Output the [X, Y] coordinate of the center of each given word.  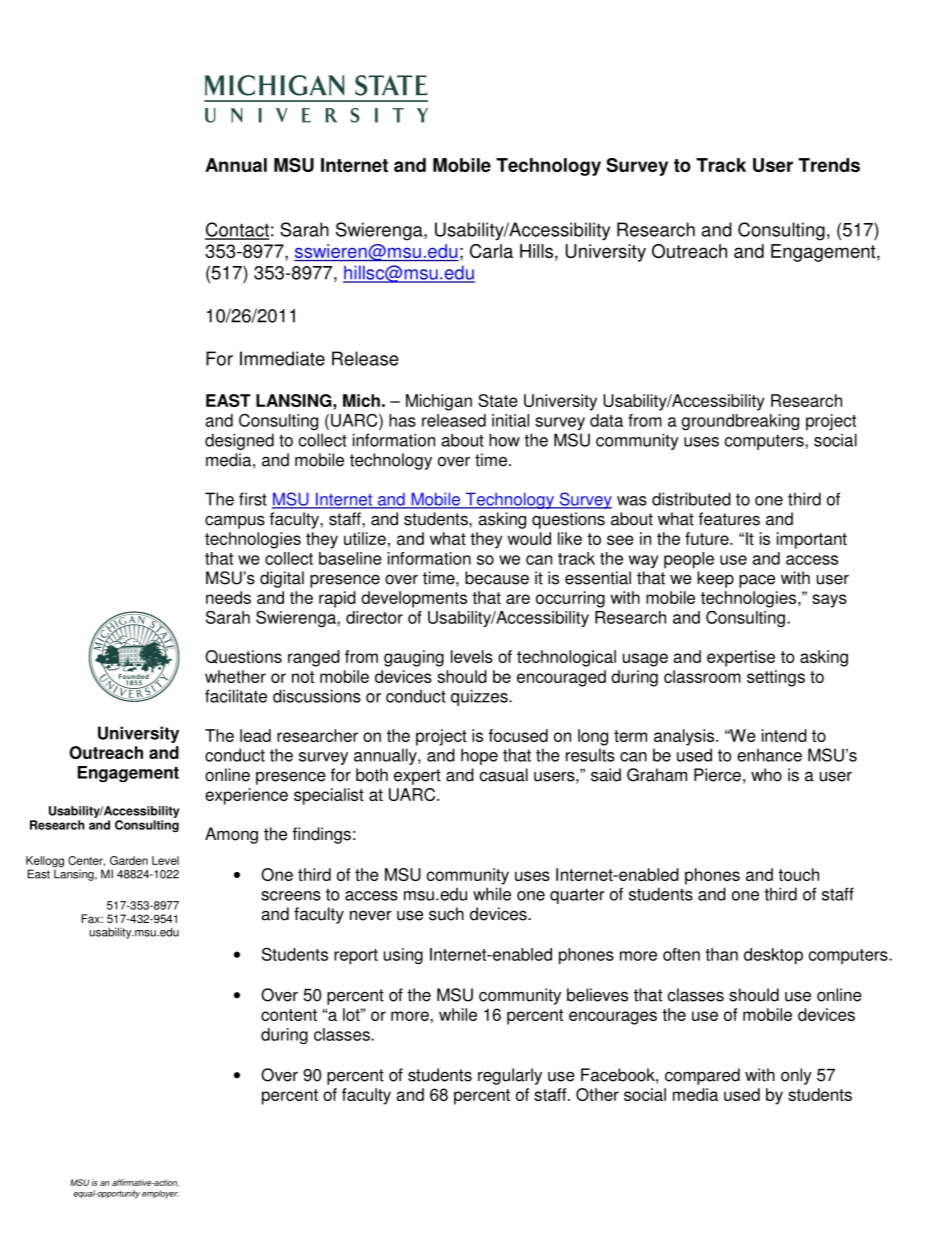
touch [798, 874]
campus [235, 522]
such [446, 914]
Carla [491, 251]
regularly [510, 1076]
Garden [129, 860]
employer [160, 1194]
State [498, 400]
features [729, 519]
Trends [829, 165]
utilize [365, 538]
